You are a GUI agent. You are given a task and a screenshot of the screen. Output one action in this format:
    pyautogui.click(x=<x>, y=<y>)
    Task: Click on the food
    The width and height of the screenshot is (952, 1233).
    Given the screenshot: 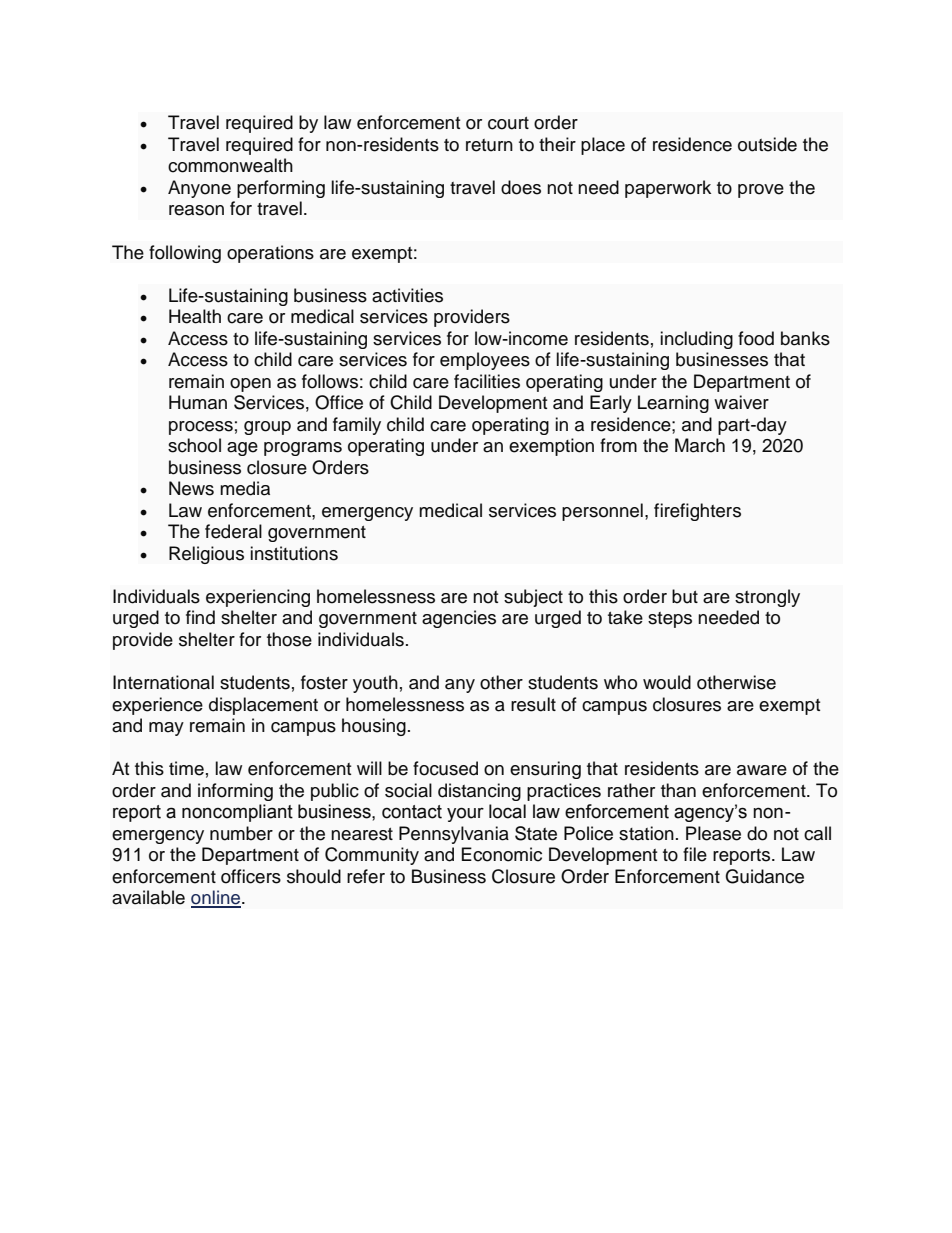 What is the action you would take?
    pyautogui.click(x=756, y=338)
